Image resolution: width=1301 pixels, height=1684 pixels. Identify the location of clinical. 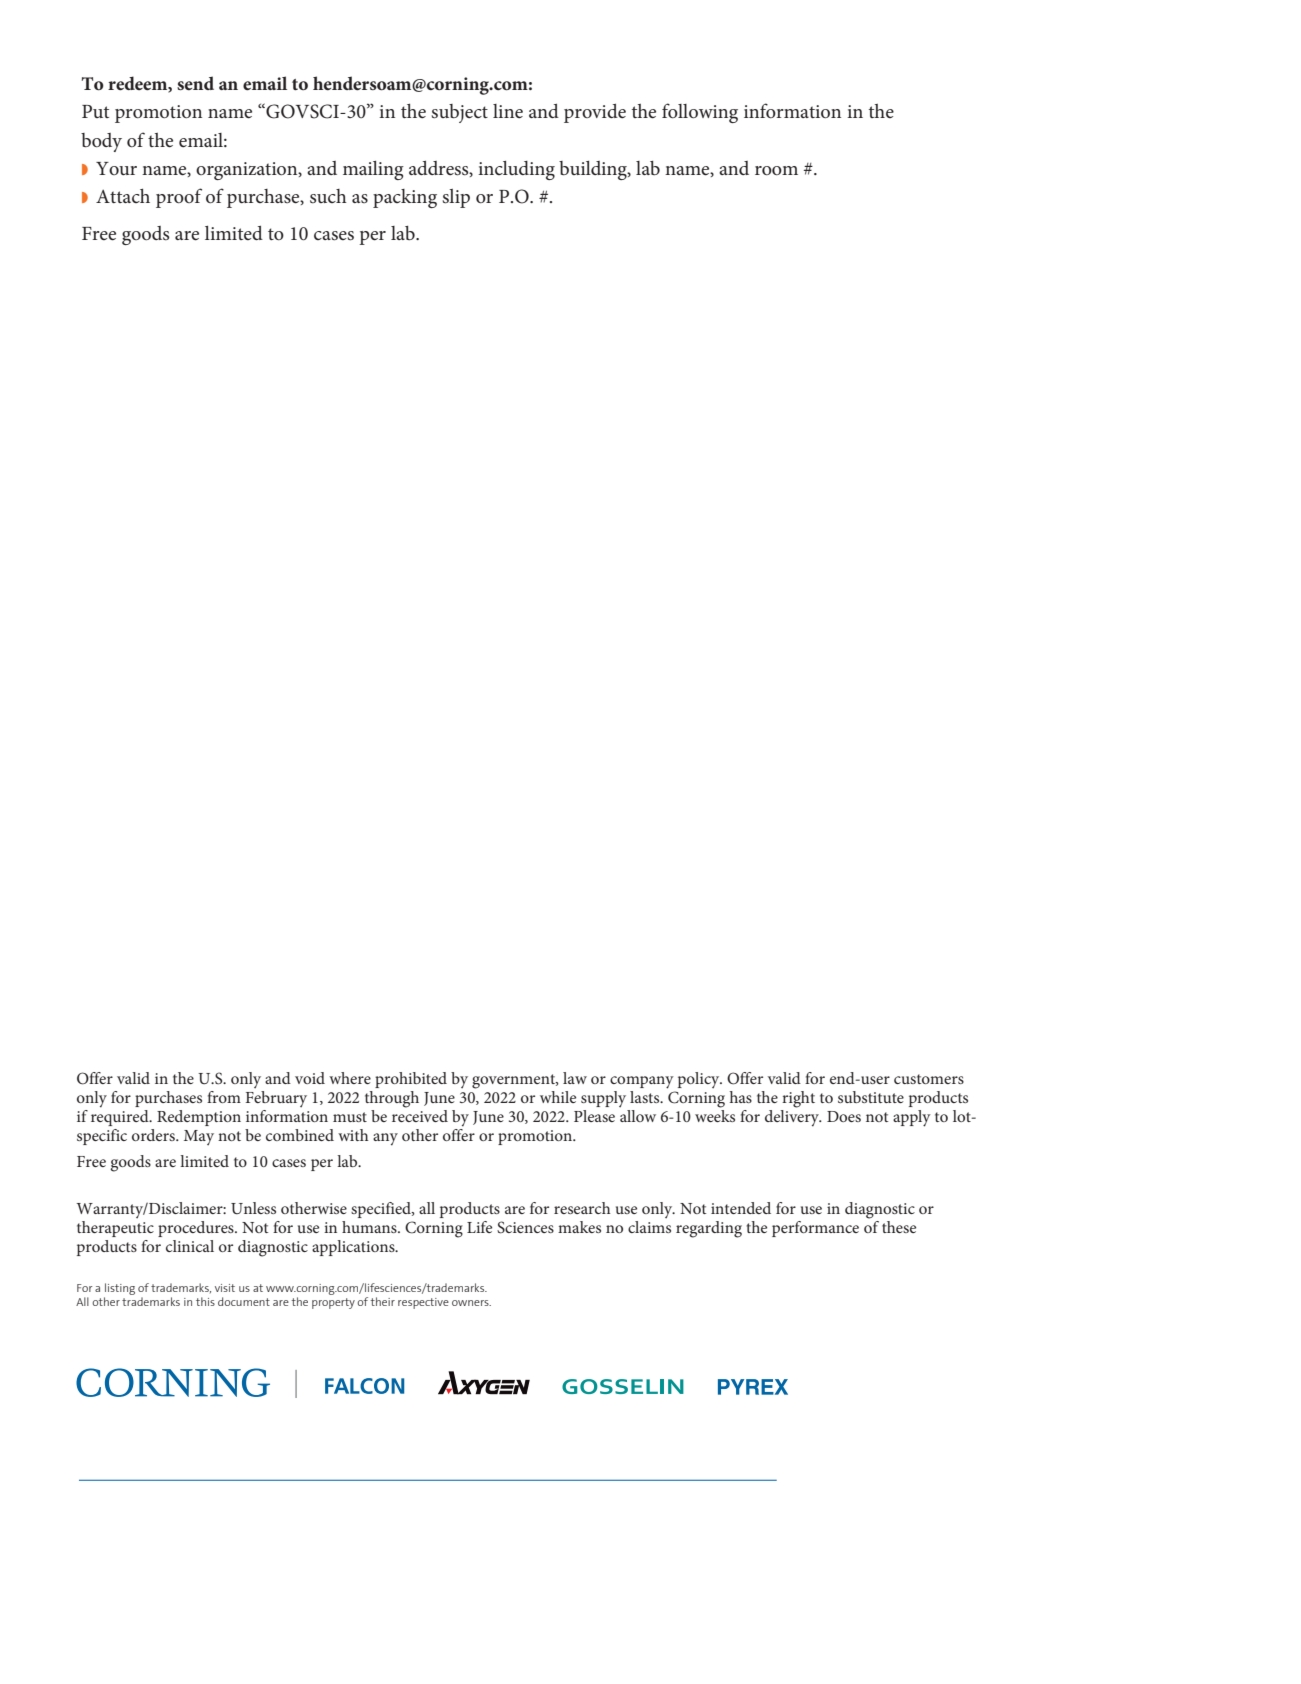
(190, 1246).
